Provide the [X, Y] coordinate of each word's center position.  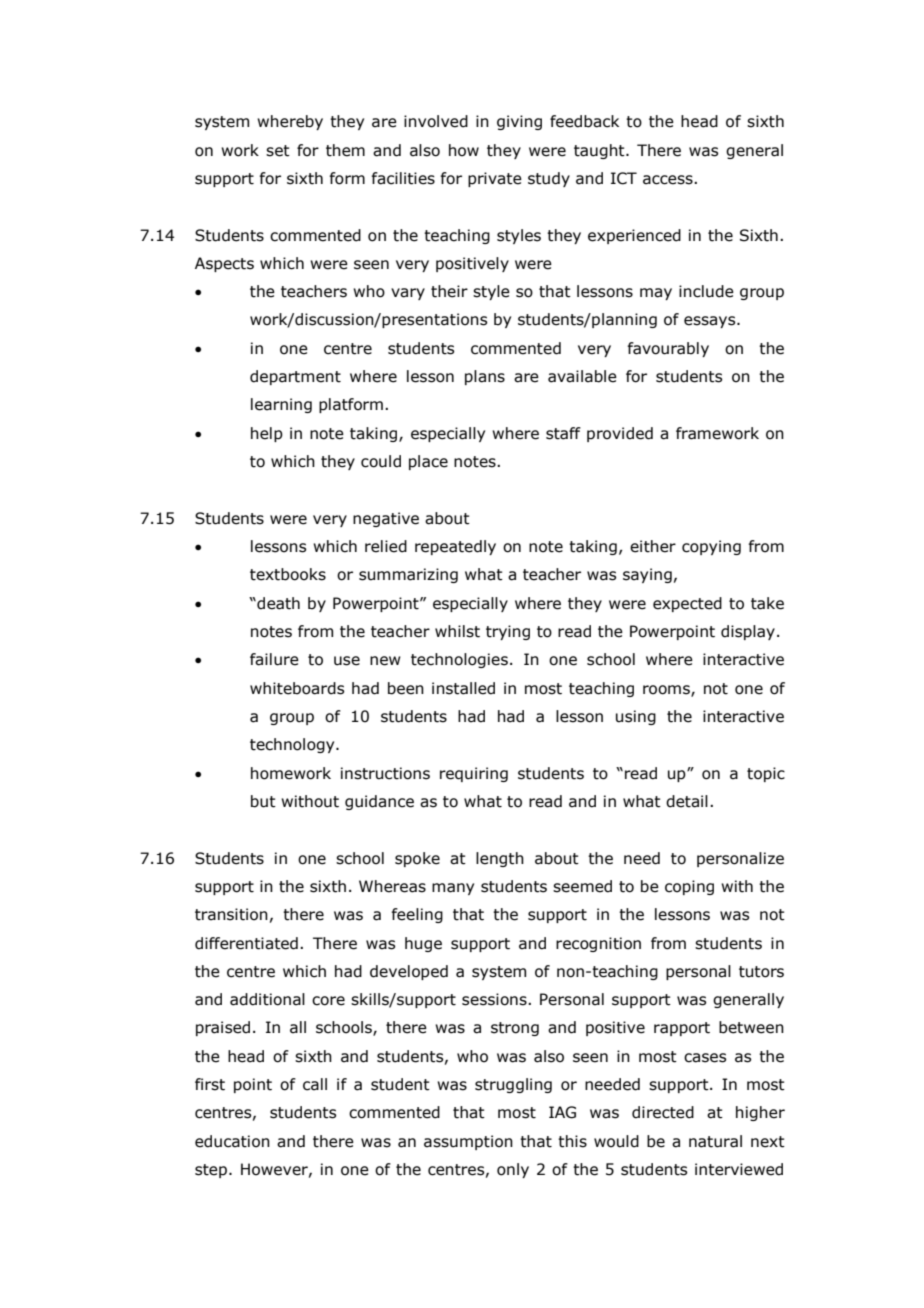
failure [274, 659]
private [495, 179]
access [669, 180]
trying [508, 632]
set [278, 151]
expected [687, 604]
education [232, 1141]
